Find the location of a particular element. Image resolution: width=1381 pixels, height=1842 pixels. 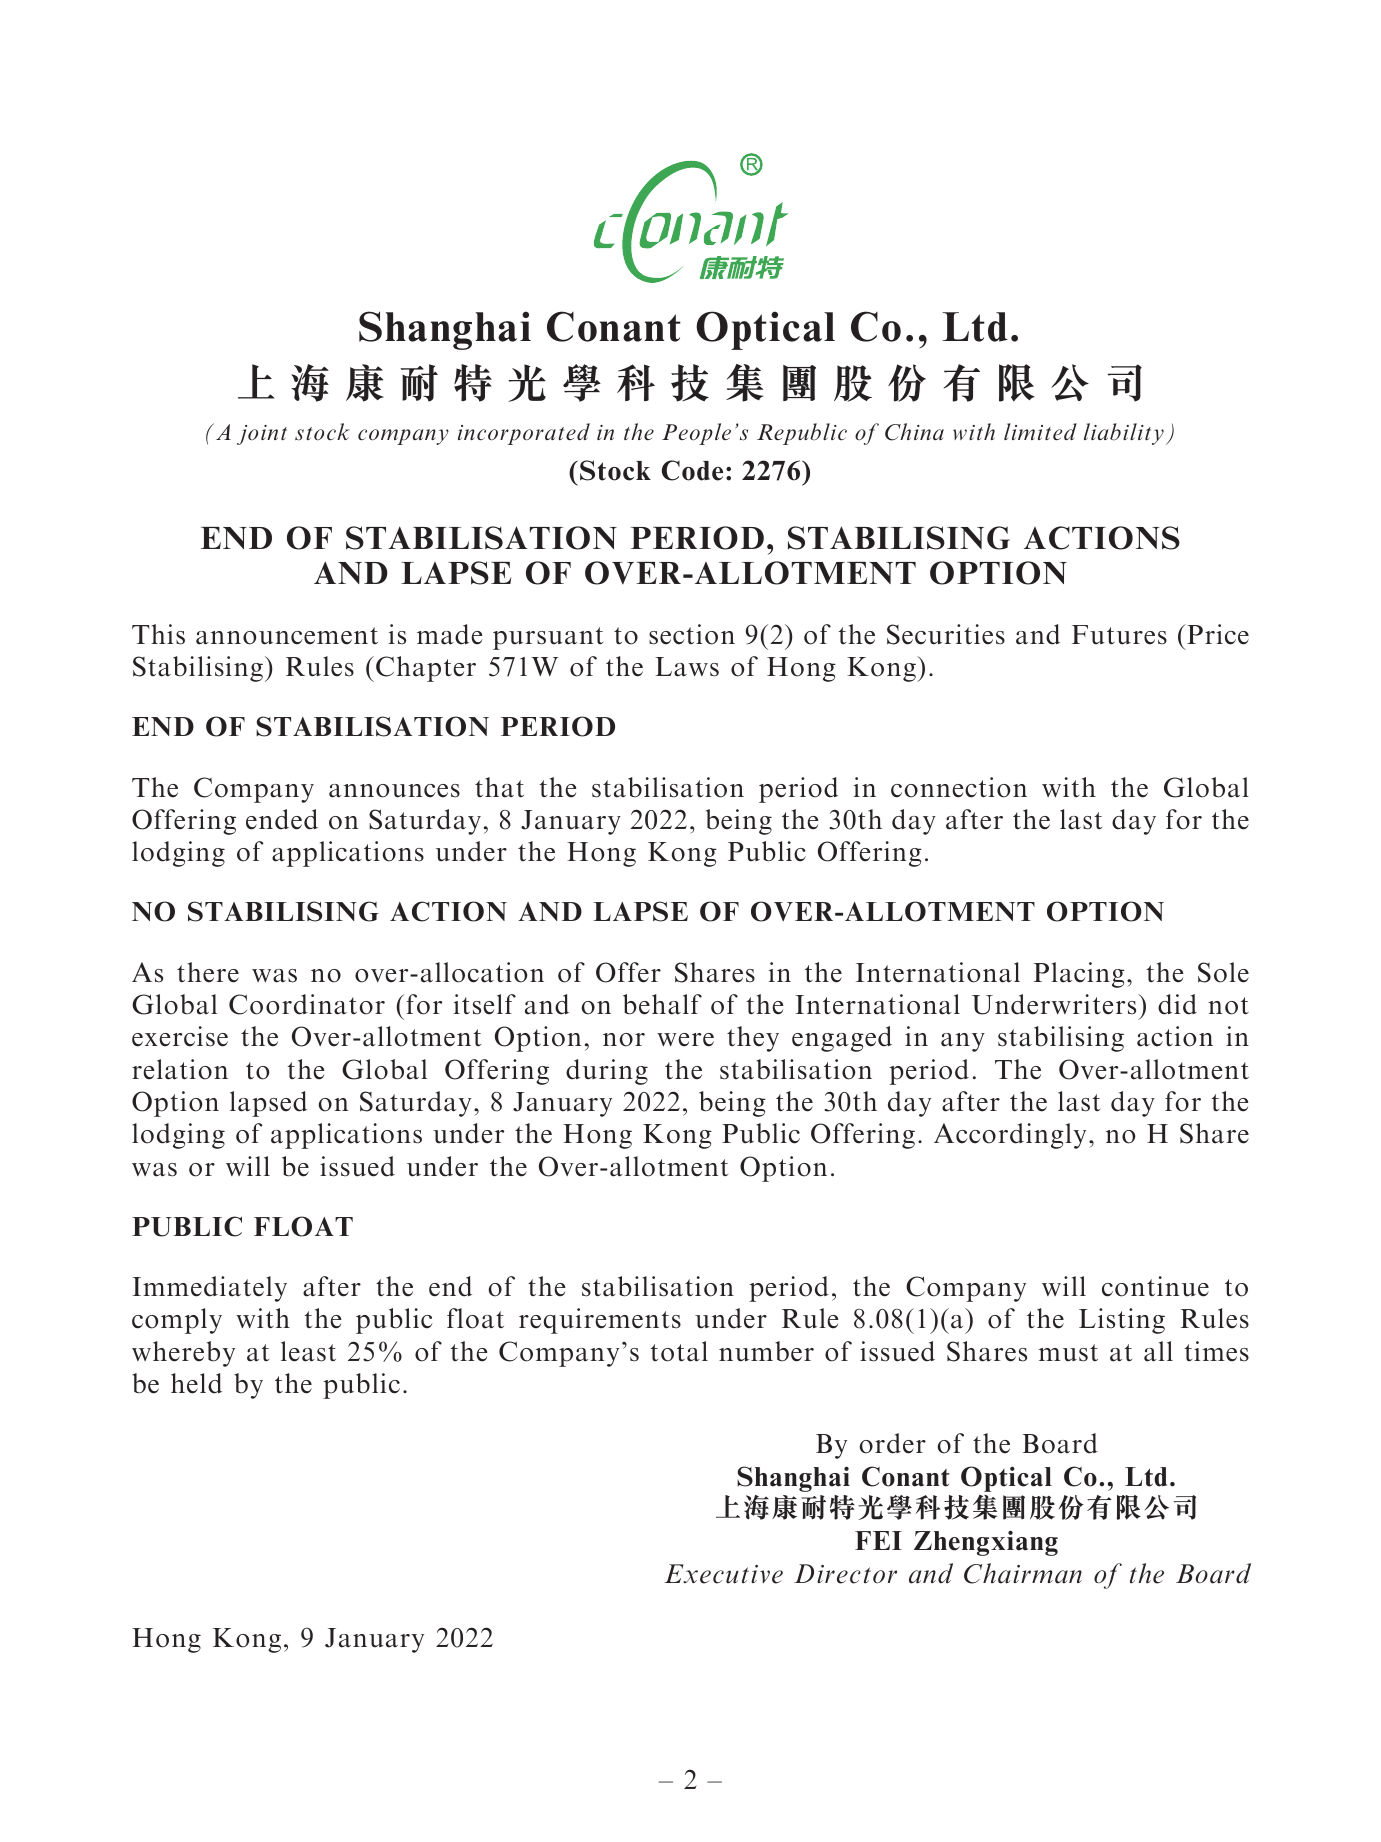

Code is located at coordinates (692, 470).
